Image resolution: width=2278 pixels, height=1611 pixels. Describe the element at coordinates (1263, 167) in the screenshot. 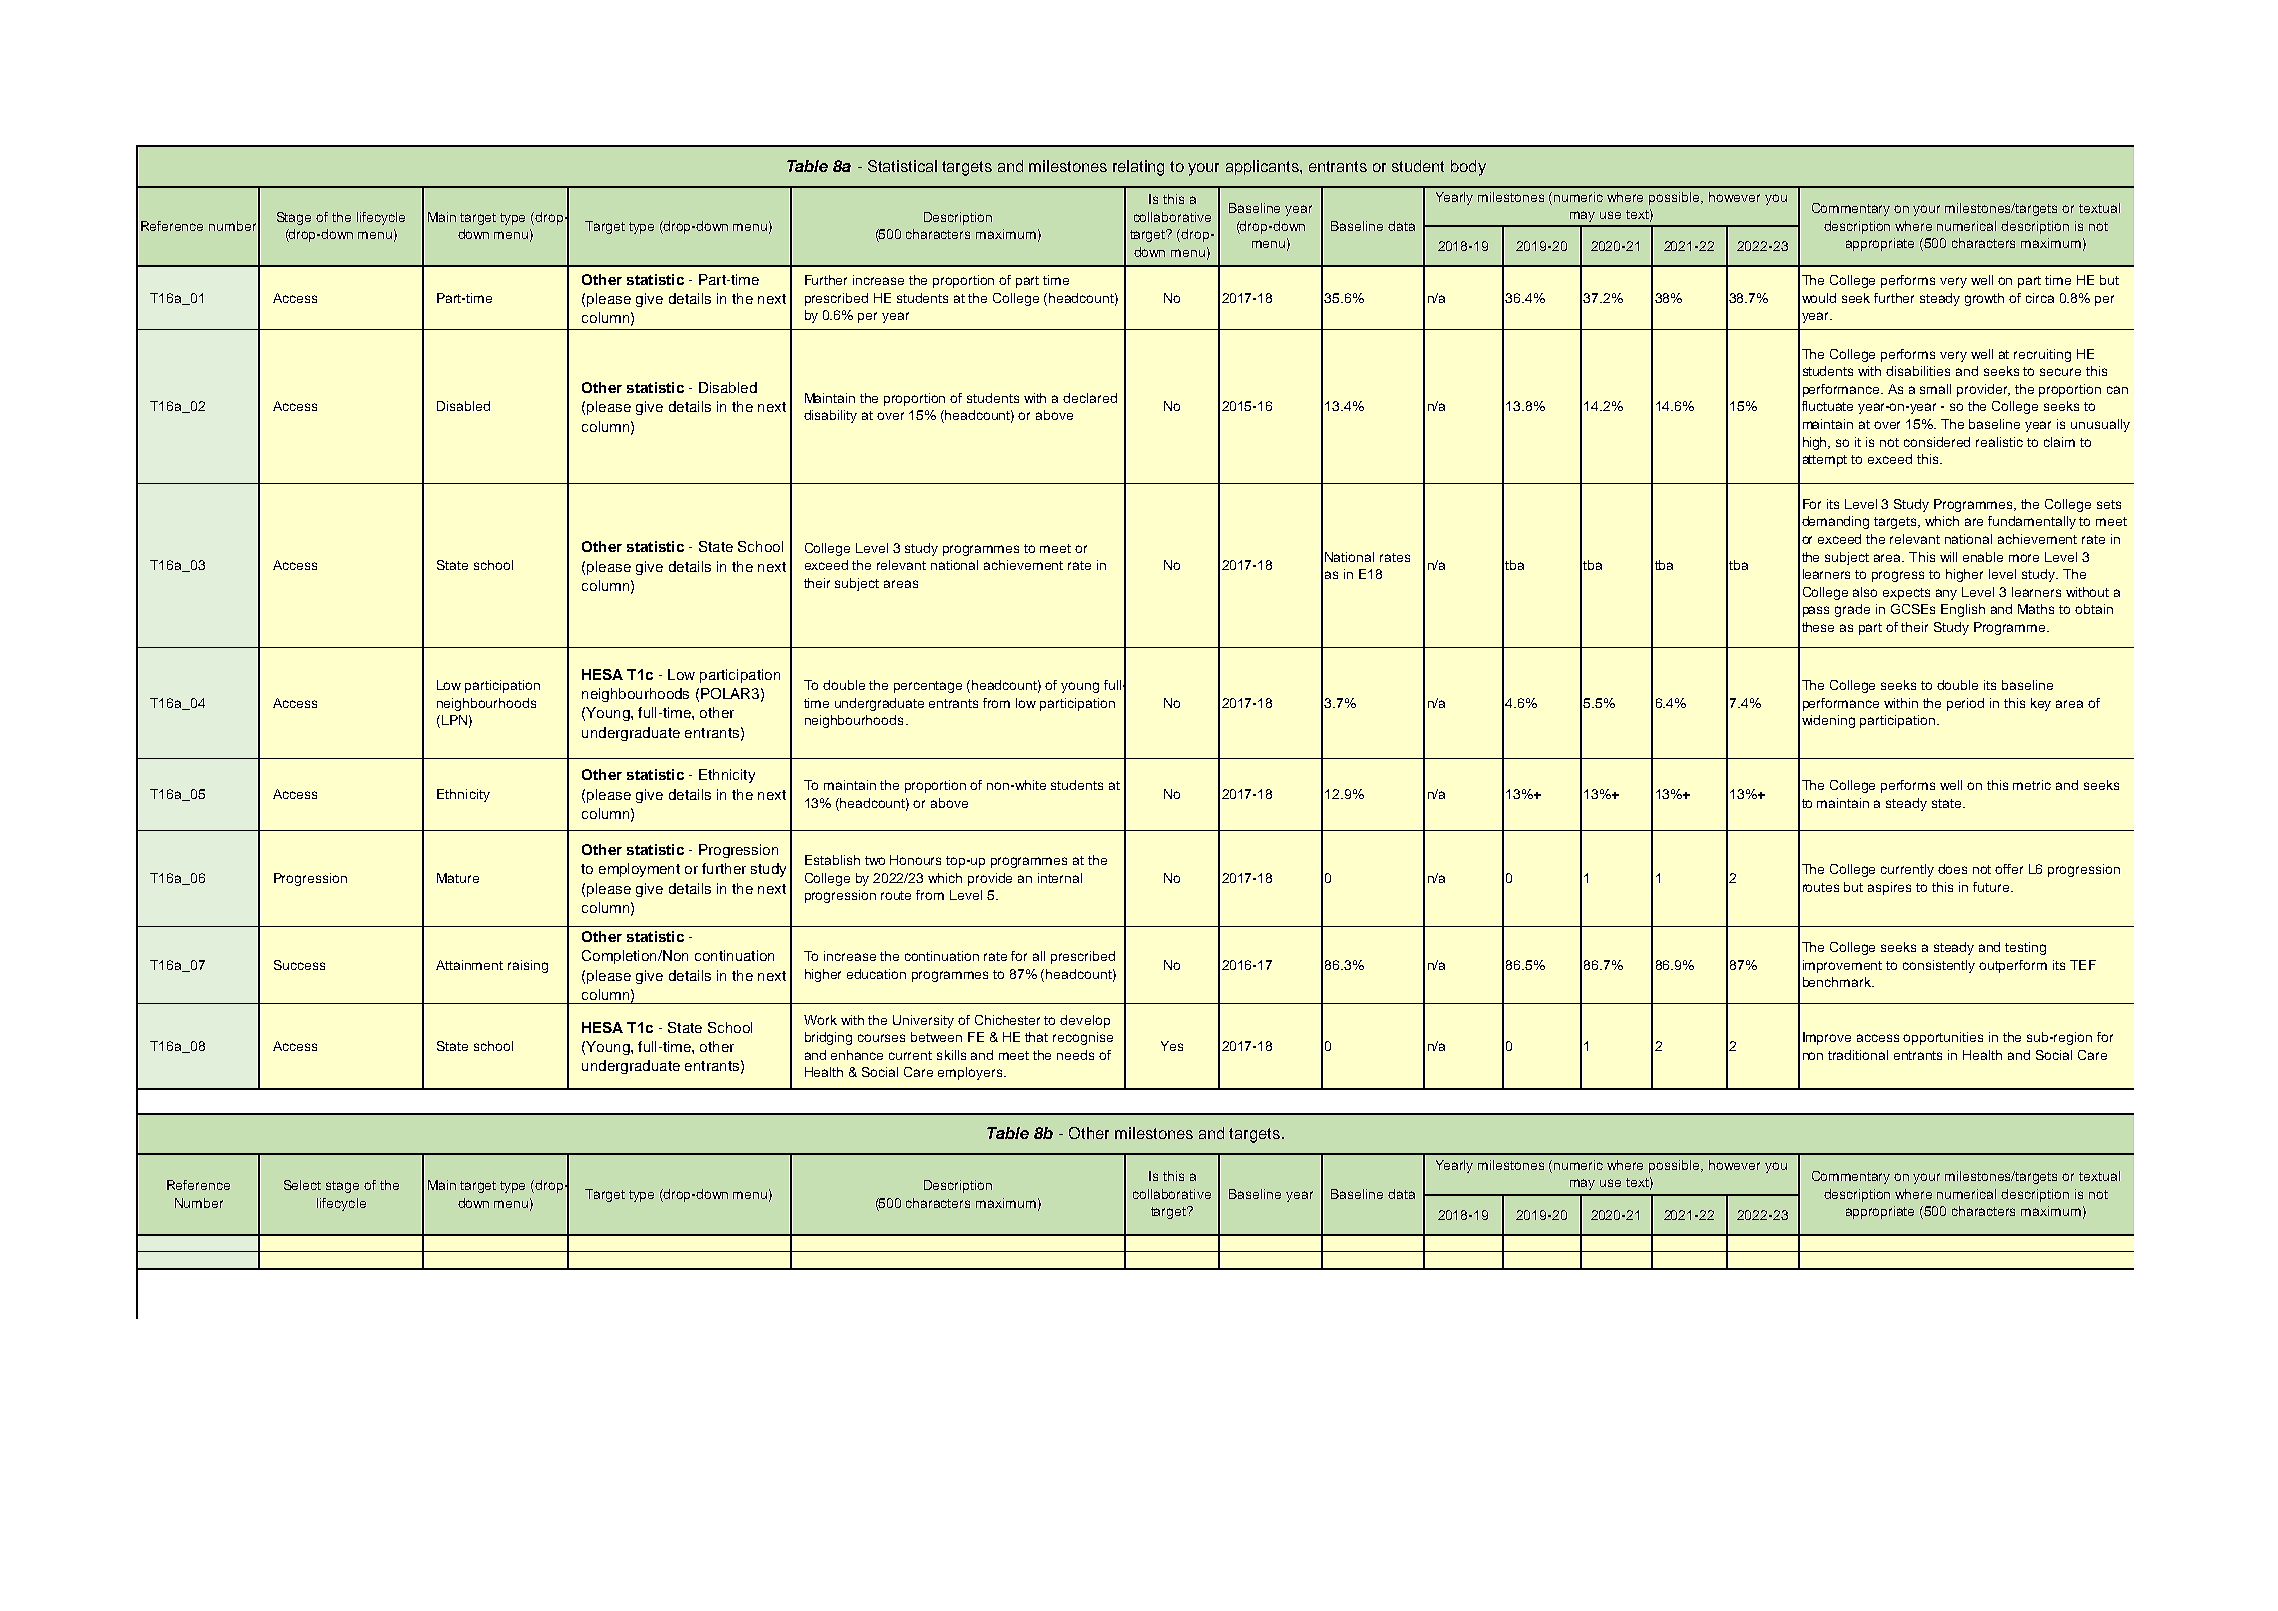

I see `applicants` at that location.
